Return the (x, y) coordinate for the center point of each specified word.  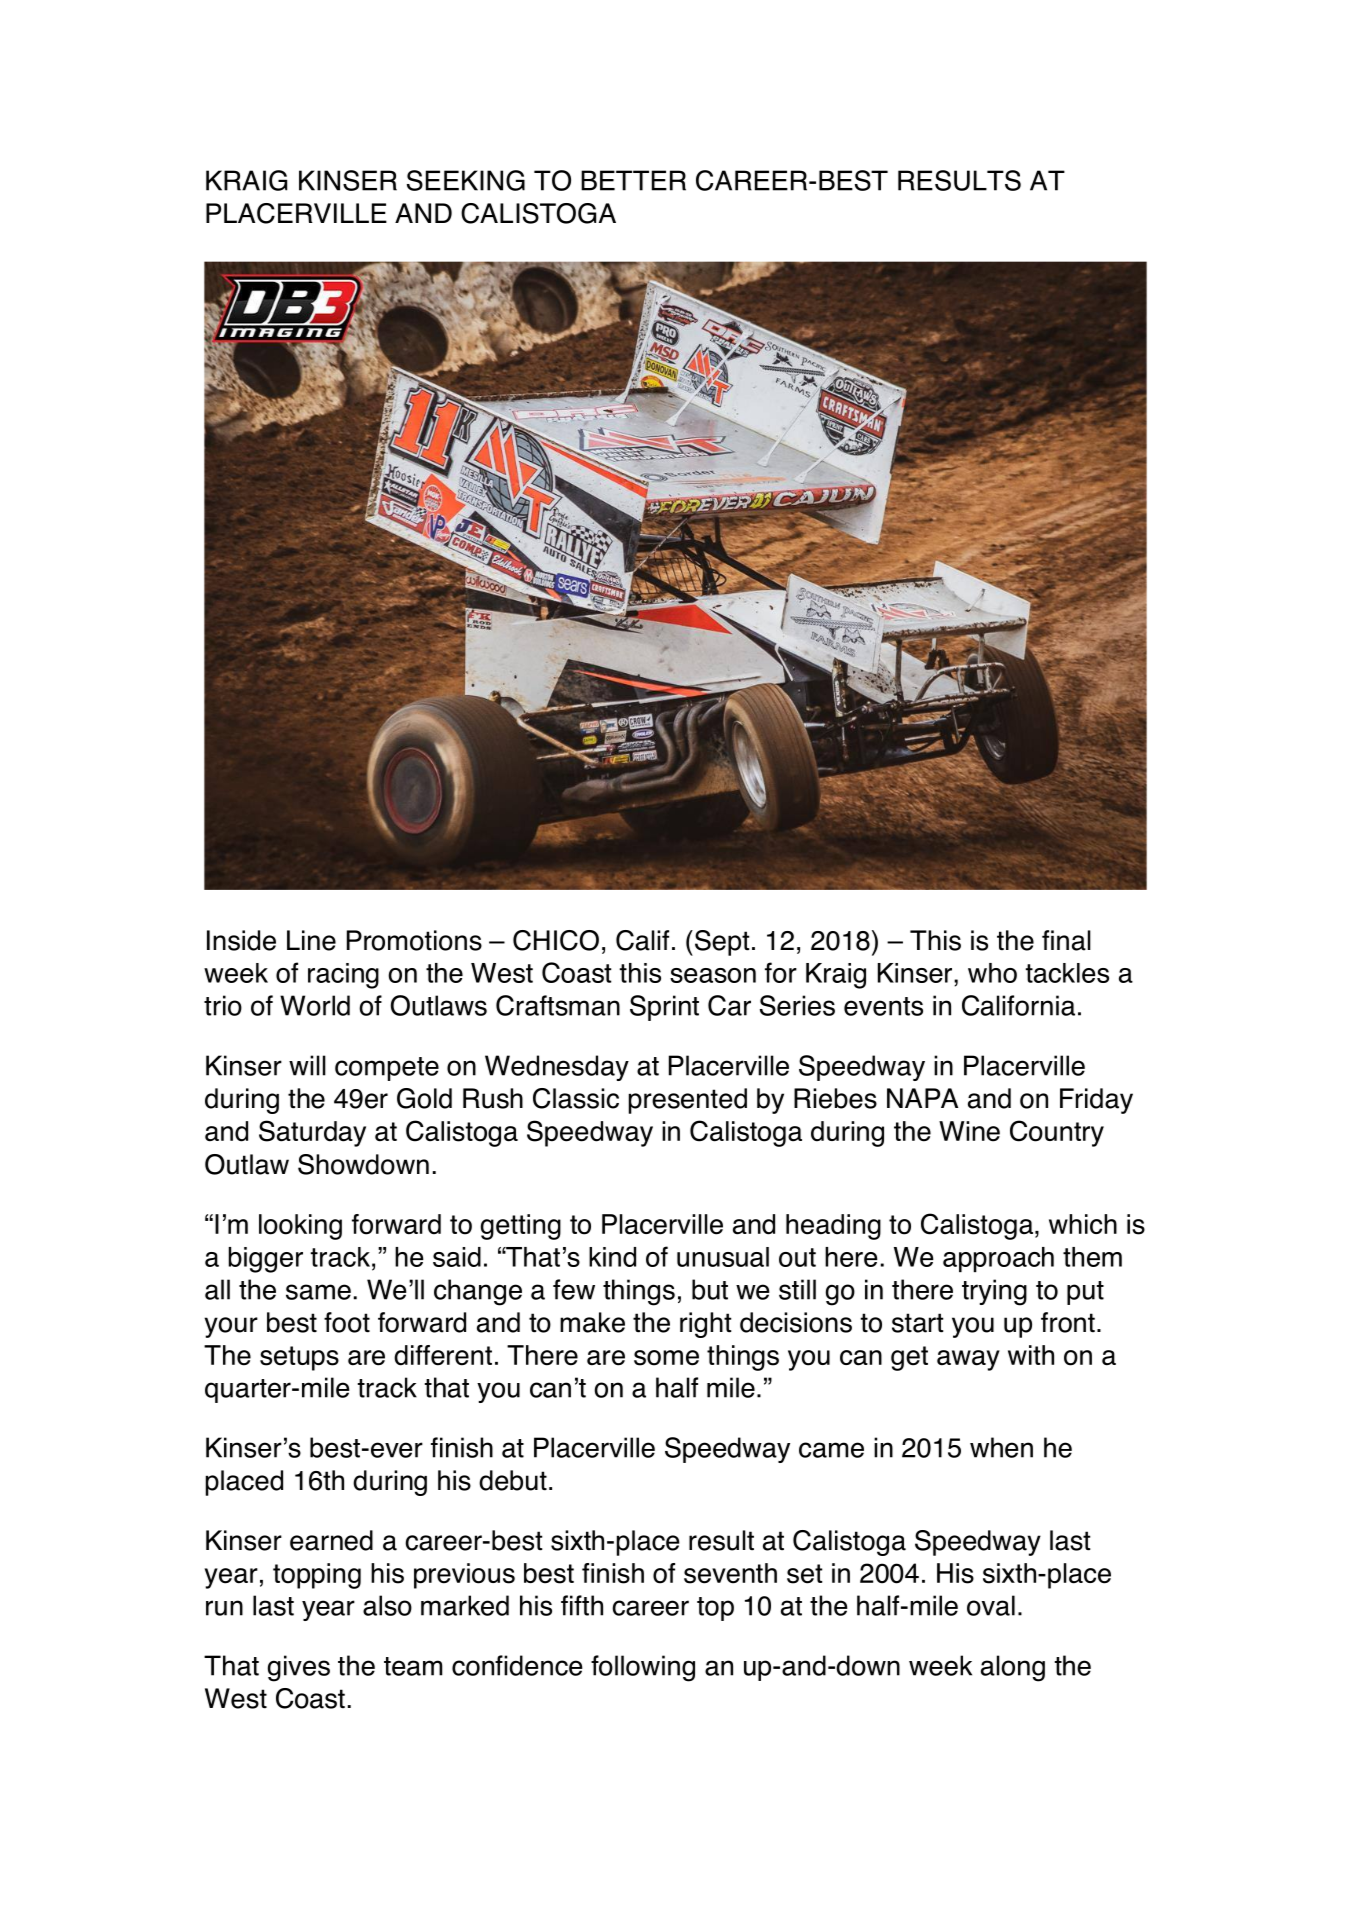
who (992, 973)
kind (612, 1257)
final (1066, 940)
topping (317, 1576)
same (318, 1292)
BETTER (633, 180)
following (643, 1668)
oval (991, 1605)
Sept (722, 943)
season (713, 975)
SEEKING (466, 180)
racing (343, 976)
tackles (1067, 973)
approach (998, 1259)
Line (311, 940)
